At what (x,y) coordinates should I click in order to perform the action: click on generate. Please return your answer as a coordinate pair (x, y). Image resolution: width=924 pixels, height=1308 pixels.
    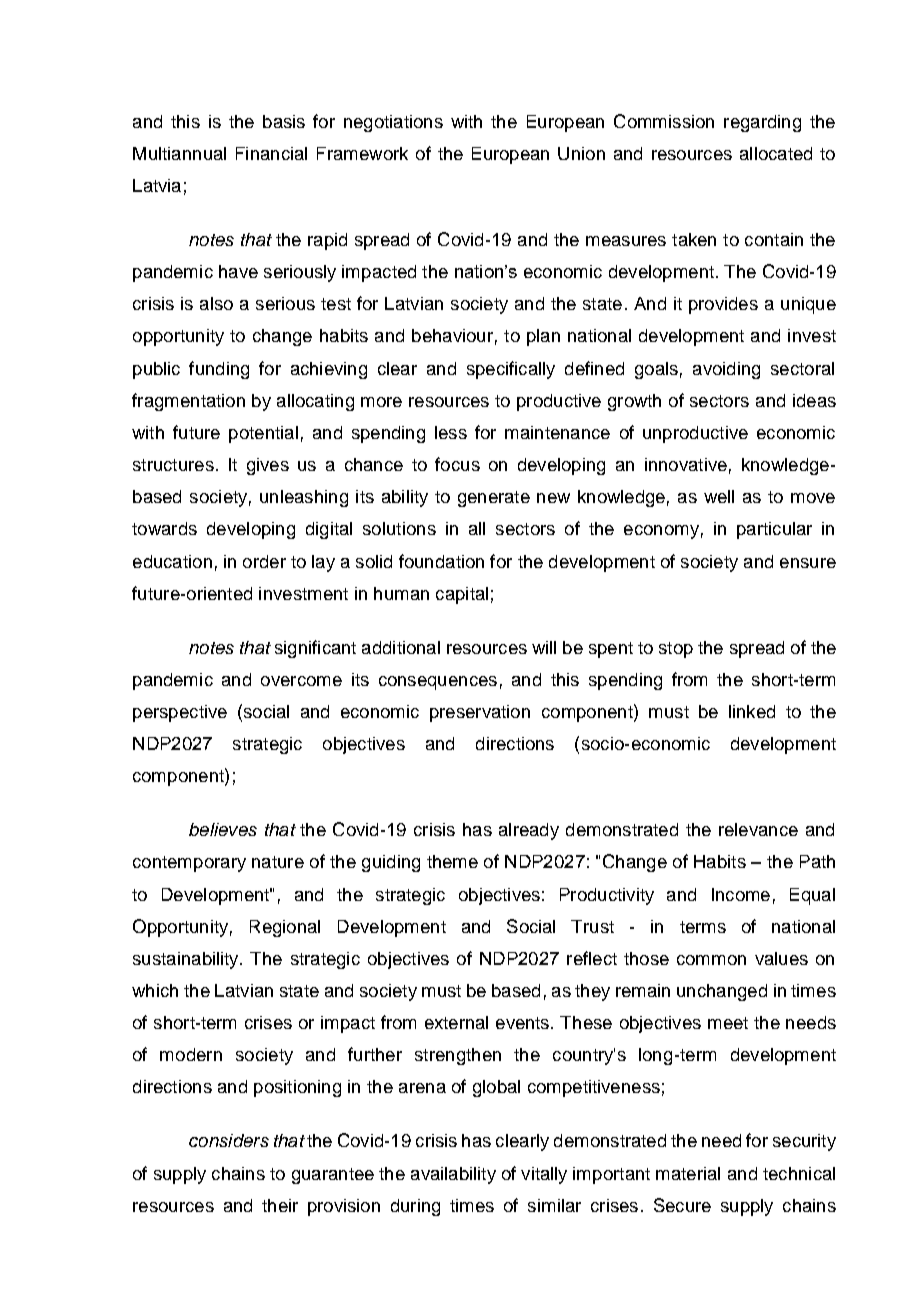
    Looking at the image, I should click on (494, 499).
